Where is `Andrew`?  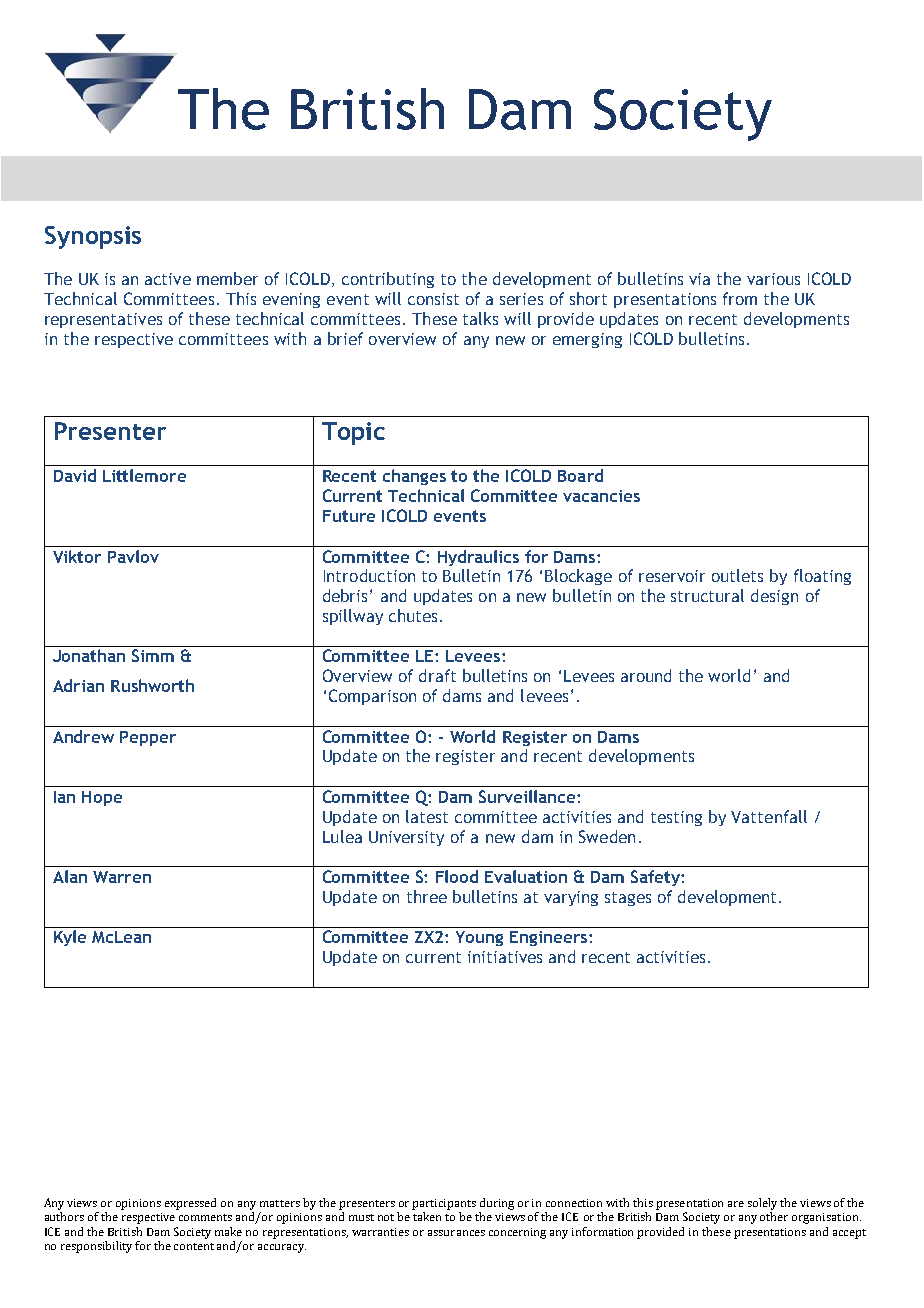 Andrew is located at coordinates (83, 736).
